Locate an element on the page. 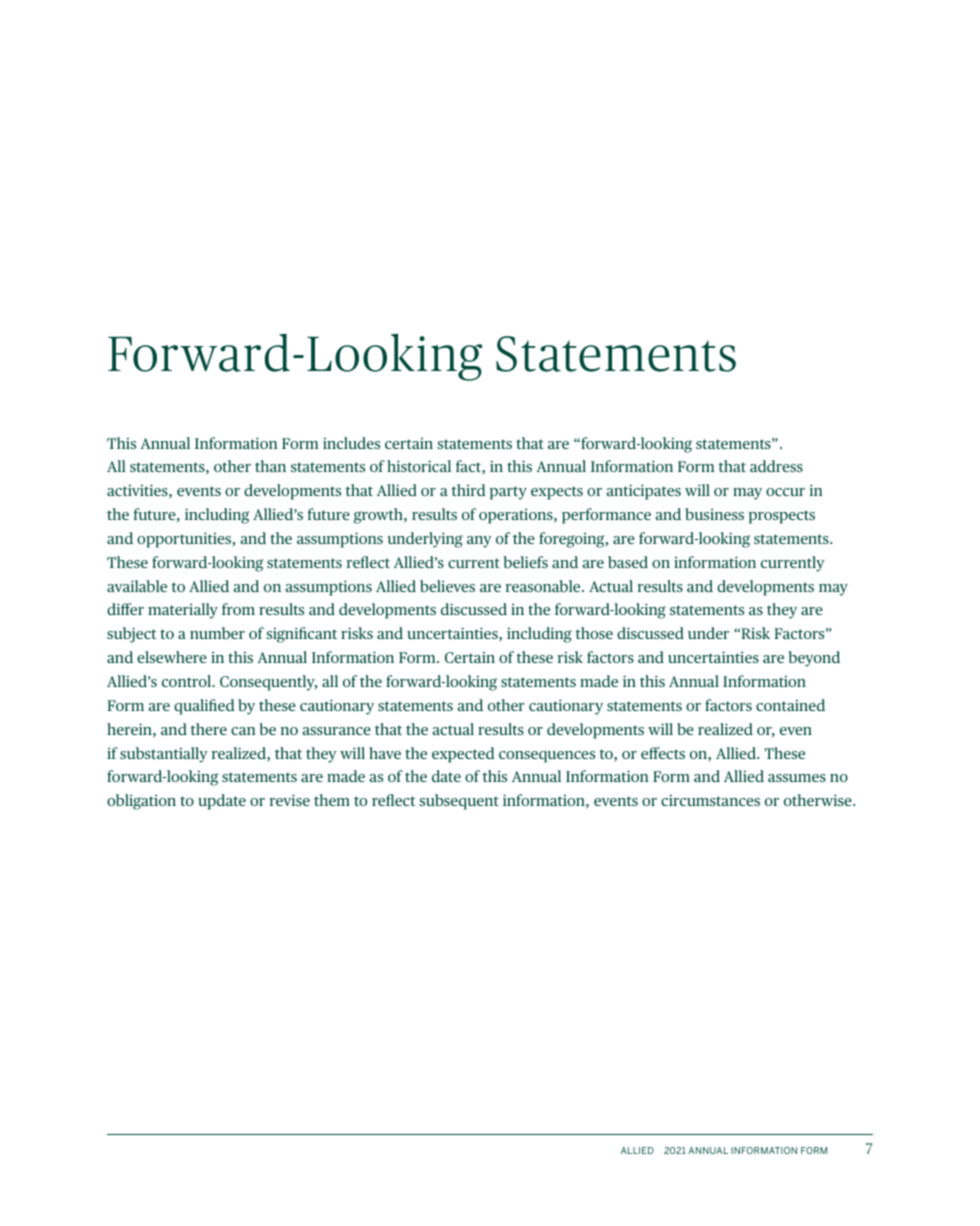  historical is located at coordinates (419, 466).
